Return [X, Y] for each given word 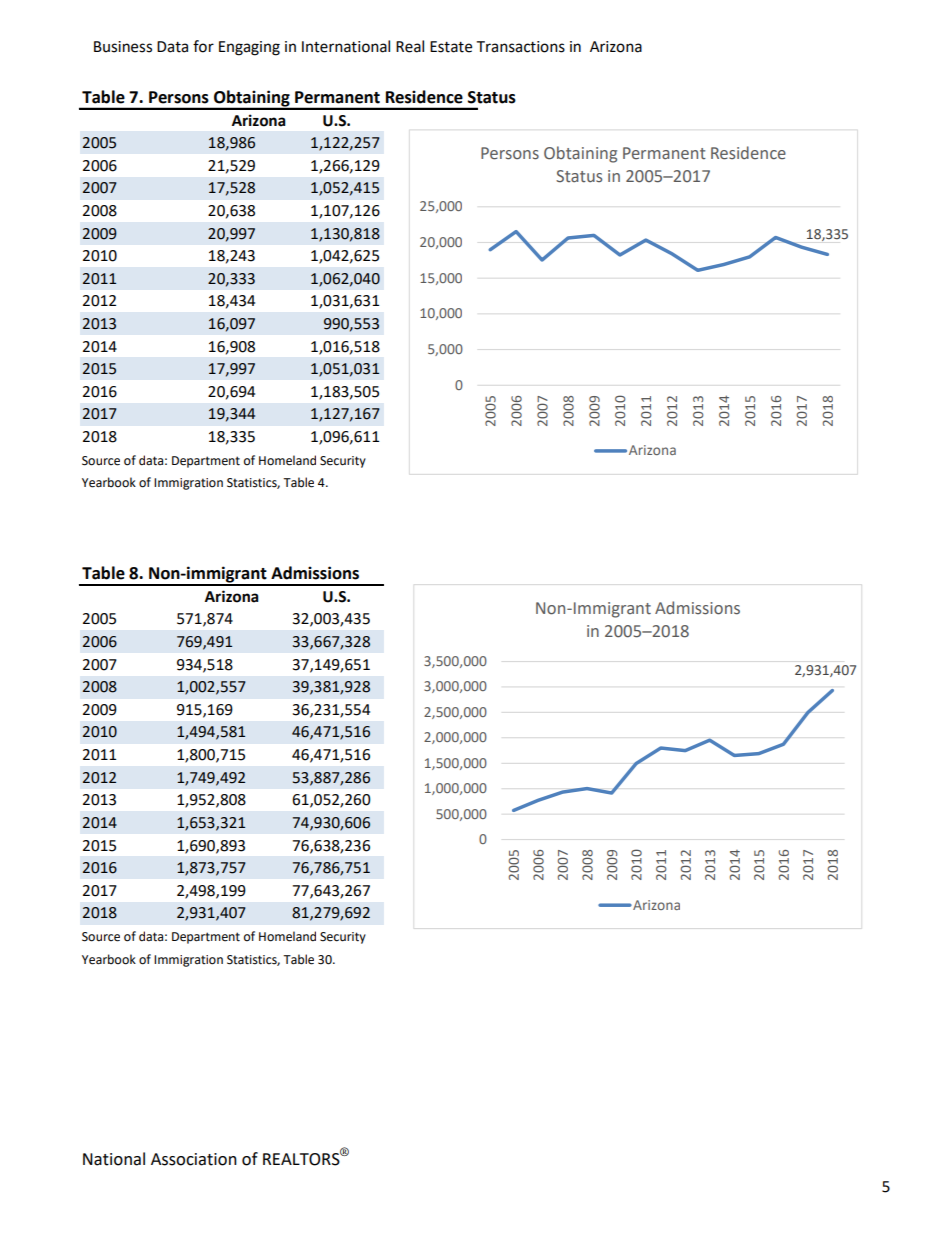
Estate [451, 47]
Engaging [249, 48]
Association [194, 1159]
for [203, 46]
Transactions [520, 47]
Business [123, 47]
